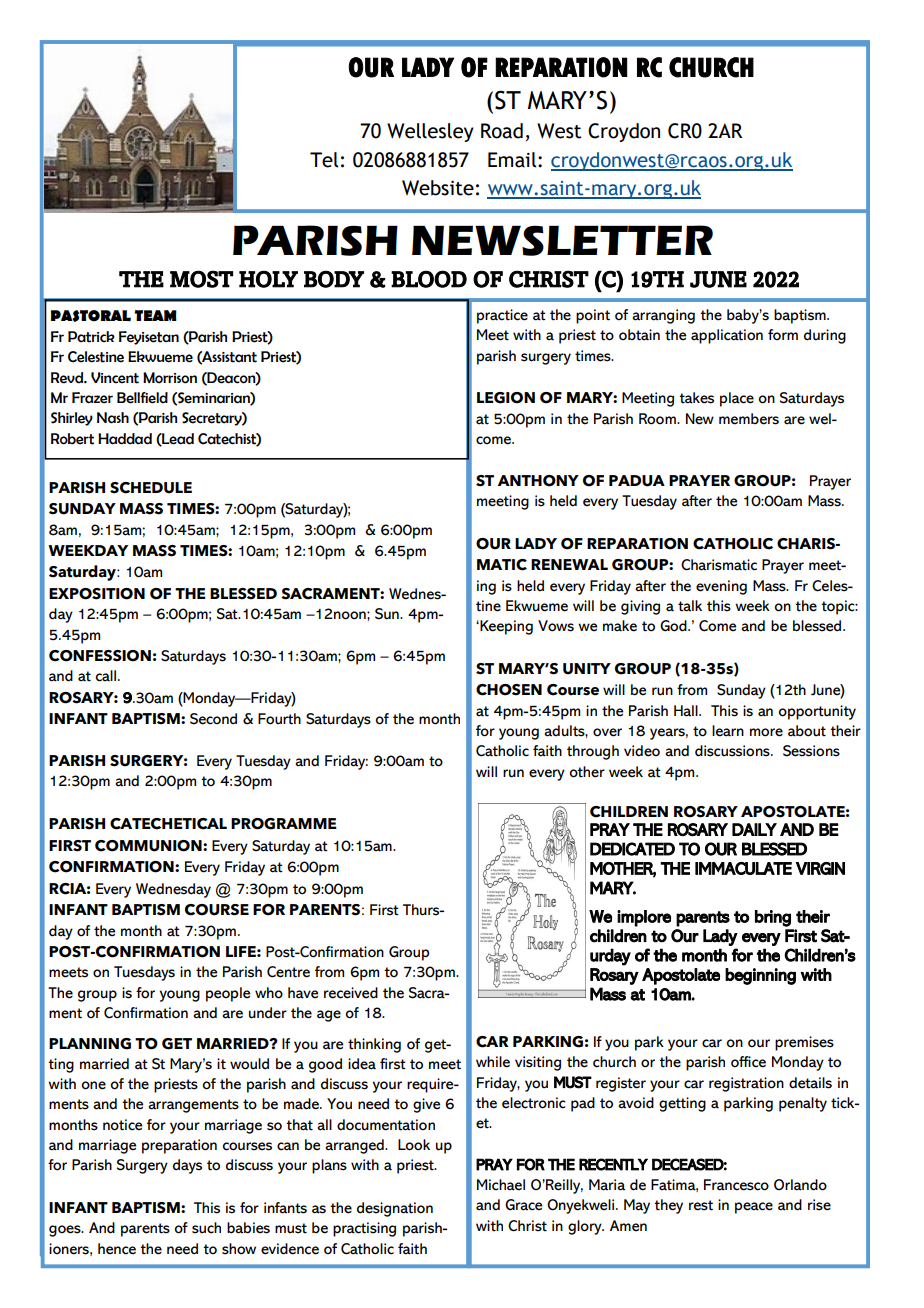 The width and height of the page is (924, 1308). Describe the element at coordinates (206, 1228) in the page. I see `such` at that location.
